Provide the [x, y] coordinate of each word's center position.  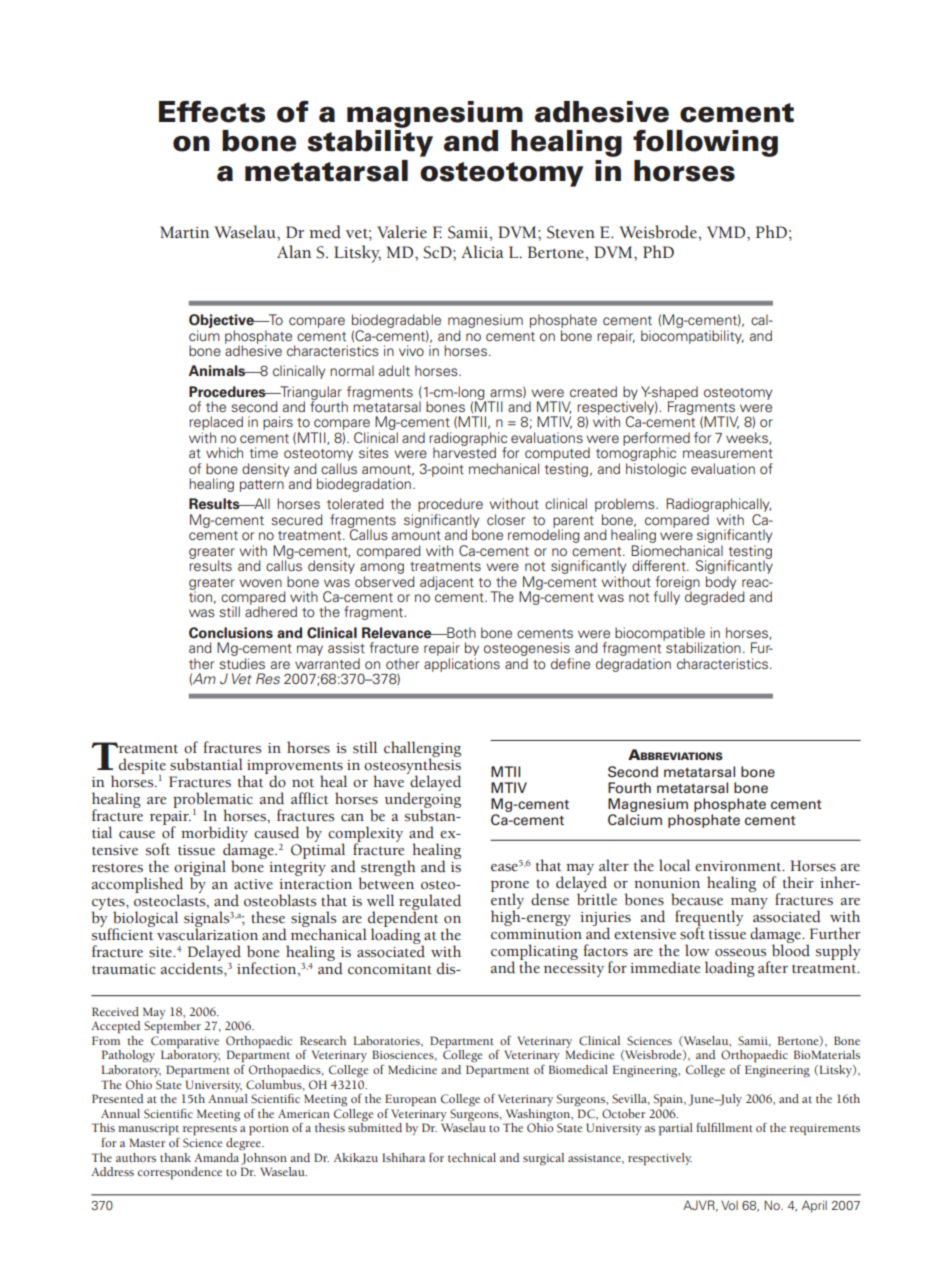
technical [472, 1157]
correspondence [180, 1173]
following [705, 143]
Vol [729, 1205]
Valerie [402, 232]
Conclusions [231, 633]
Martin [184, 232]
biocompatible [660, 635]
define [570, 663]
